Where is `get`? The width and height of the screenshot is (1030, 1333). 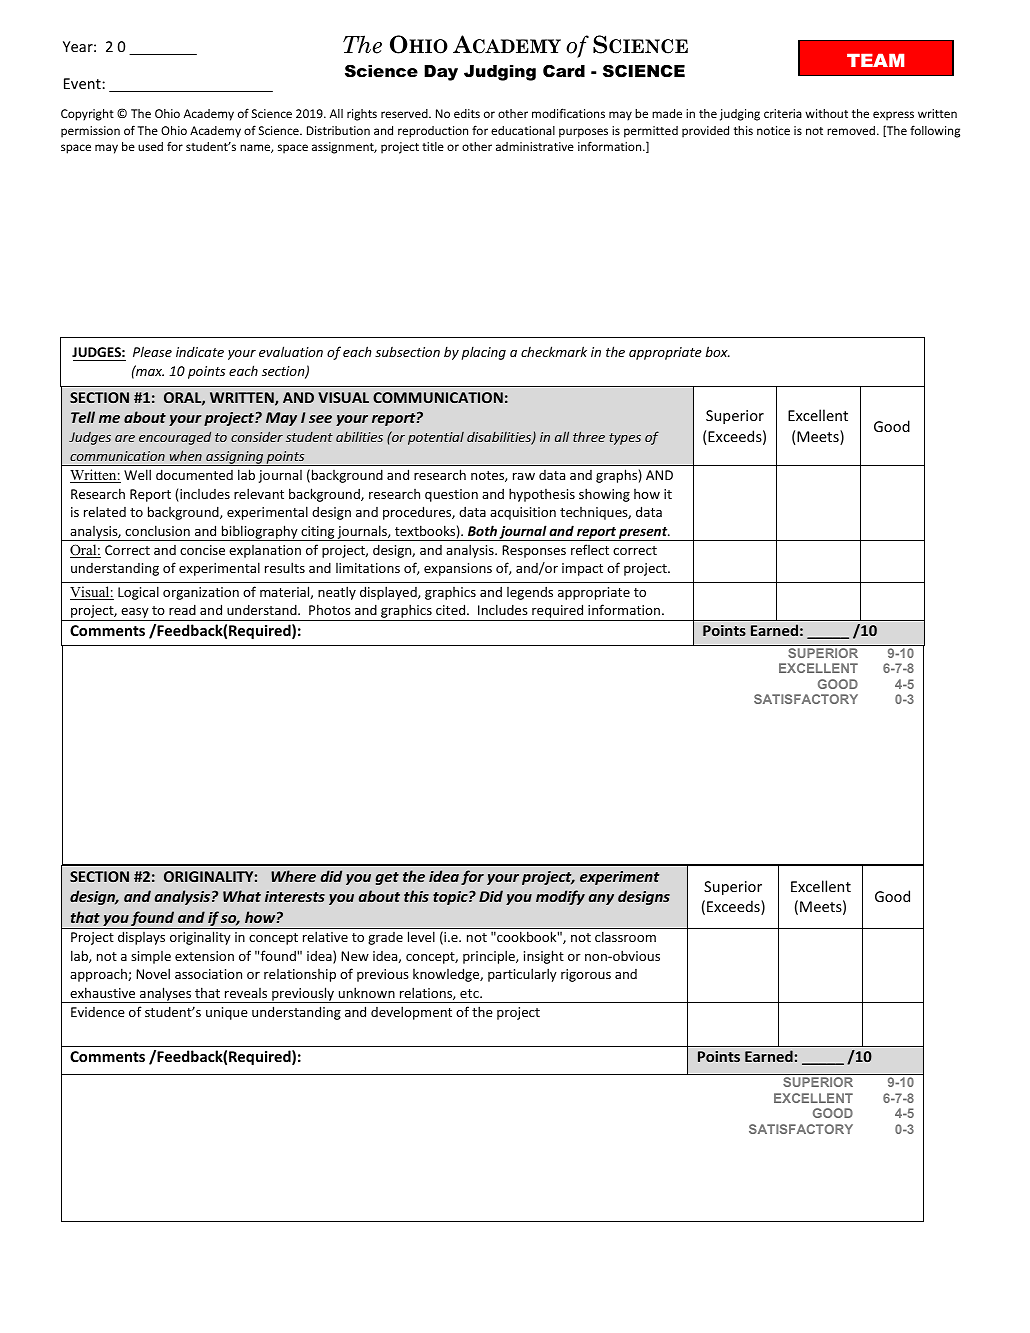
get is located at coordinates (387, 878).
